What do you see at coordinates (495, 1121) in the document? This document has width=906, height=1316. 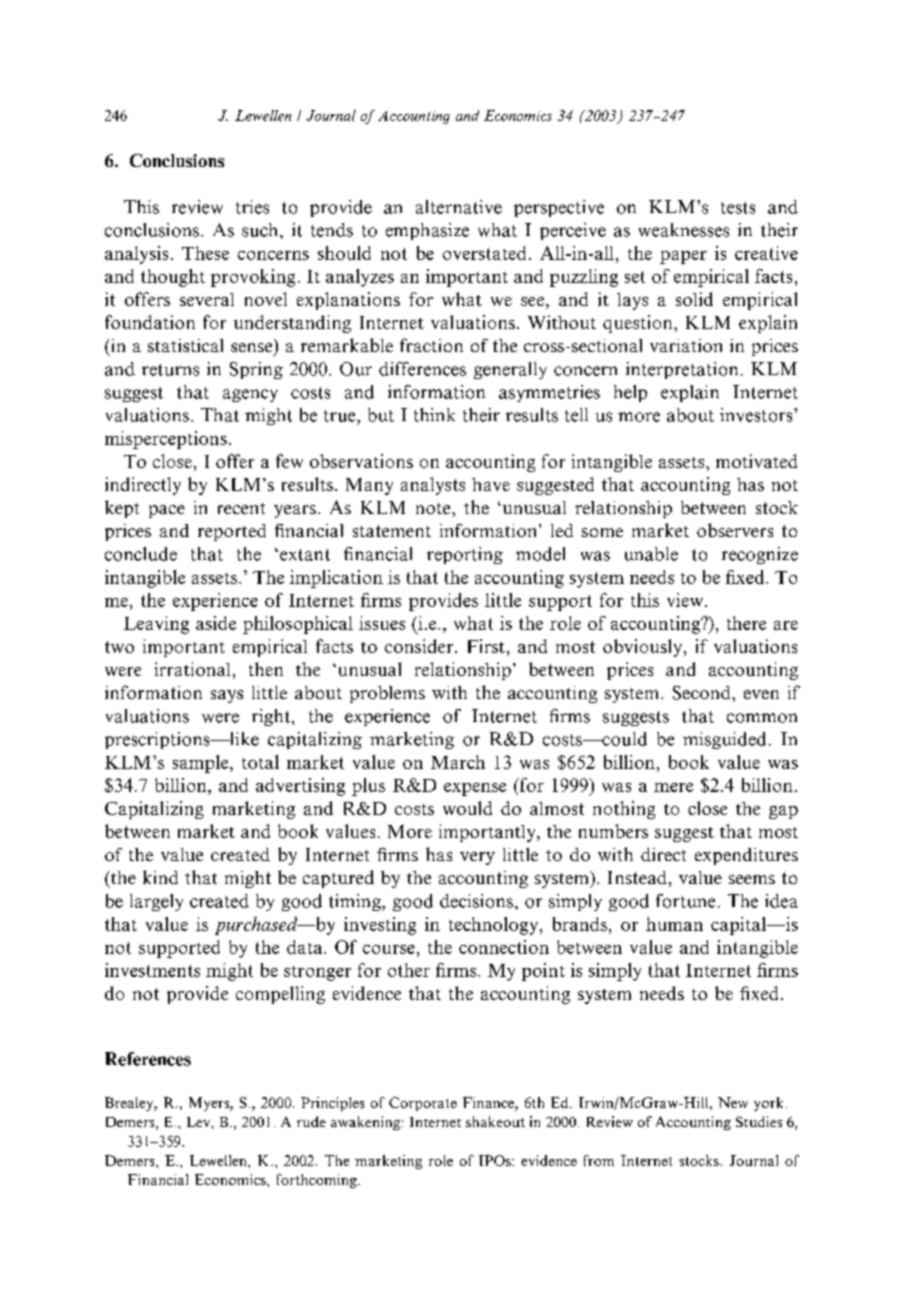 I see `shakeout` at bounding box center [495, 1121].
